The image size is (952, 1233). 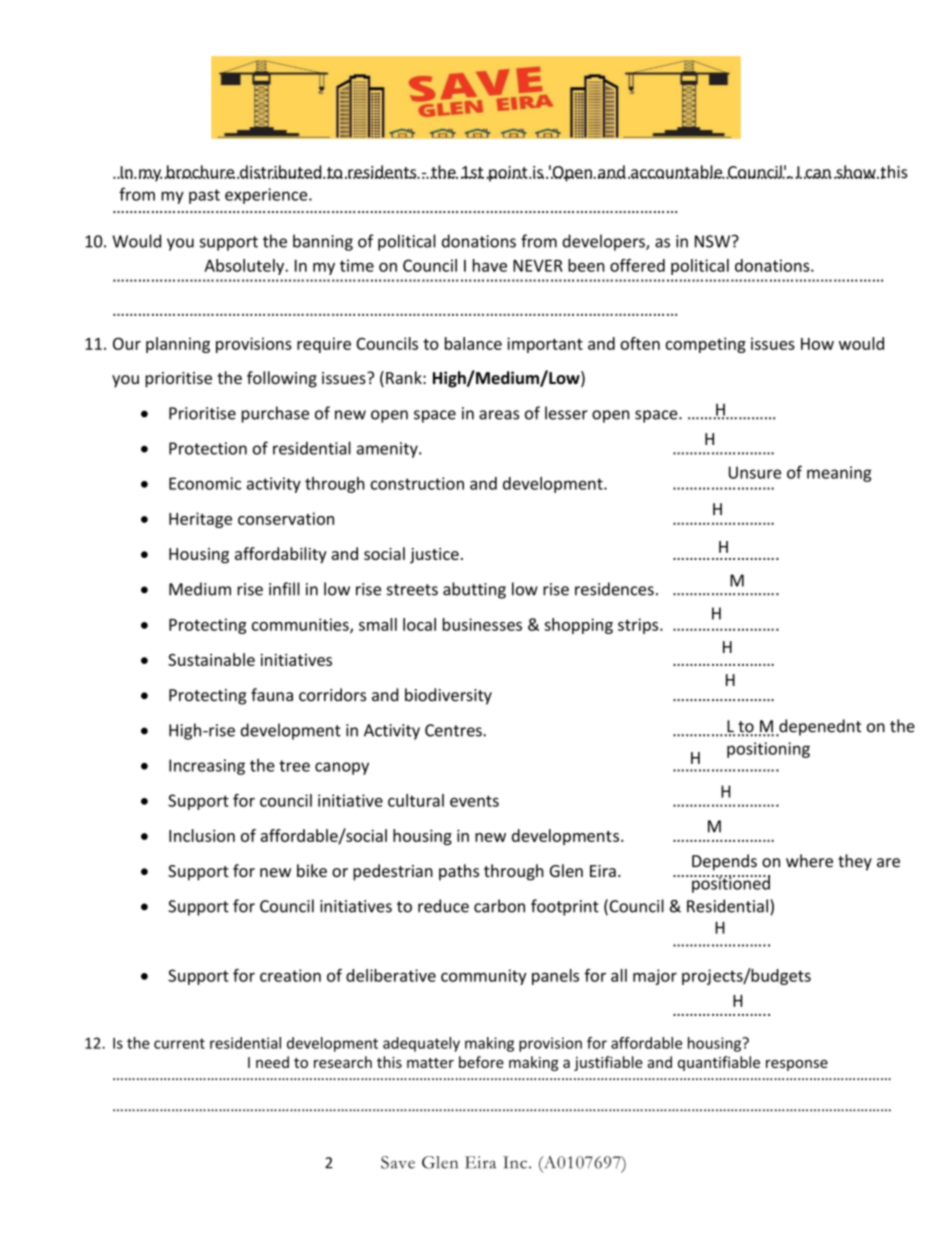 I want to click on biodiversity, so click(x=448, y=696).
